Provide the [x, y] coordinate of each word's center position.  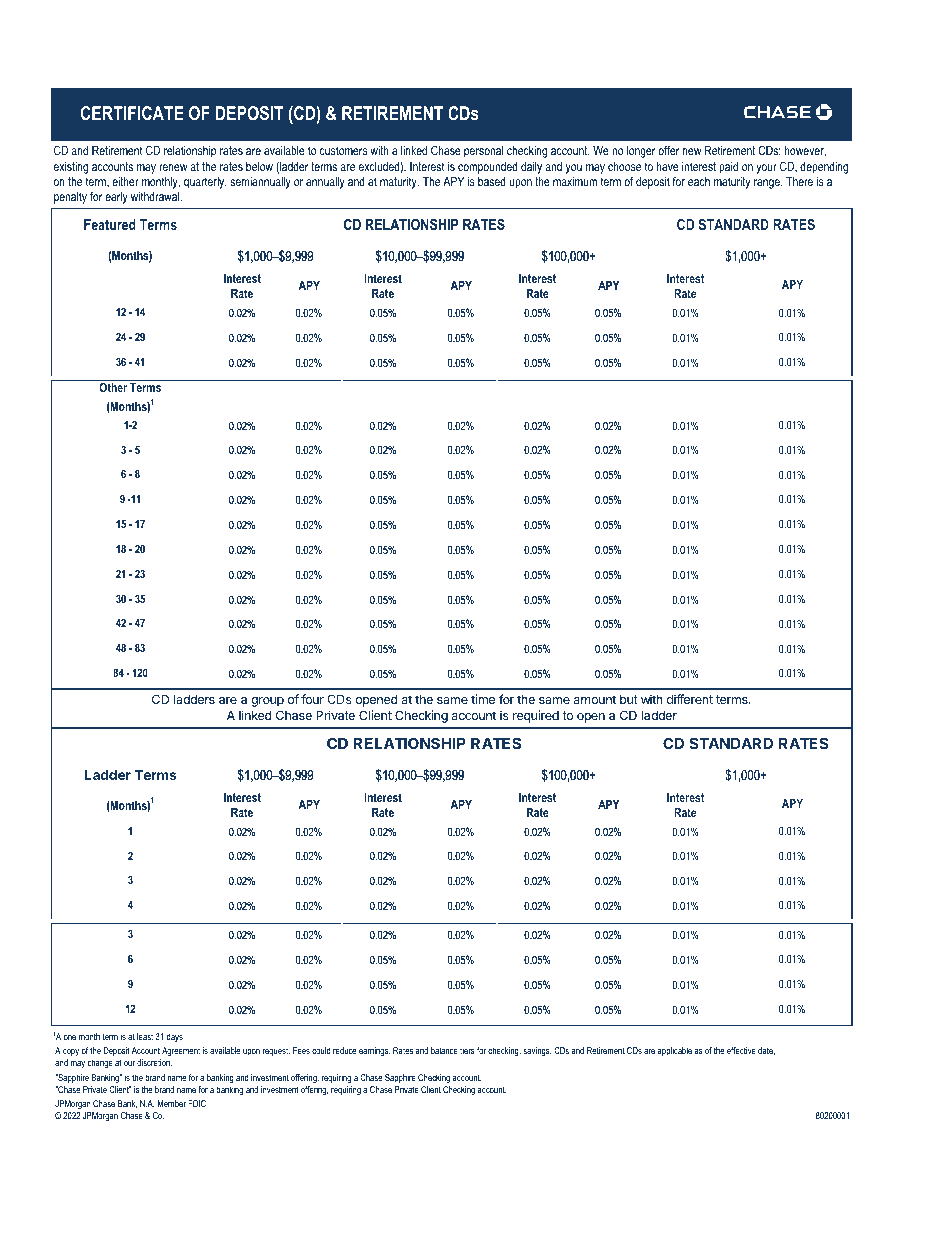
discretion [154, 1062]
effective [741, 1050]
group [267, 702]
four [312, 699]
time [483, 699]
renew [173, 167]
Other [113, 387]
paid [728, 168]
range [768, 184]
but [629, 699]
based [492, 181]
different [690, 699]
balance [444, 1050]
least [145, 1036]
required [536, 716]
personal [483, 152]
